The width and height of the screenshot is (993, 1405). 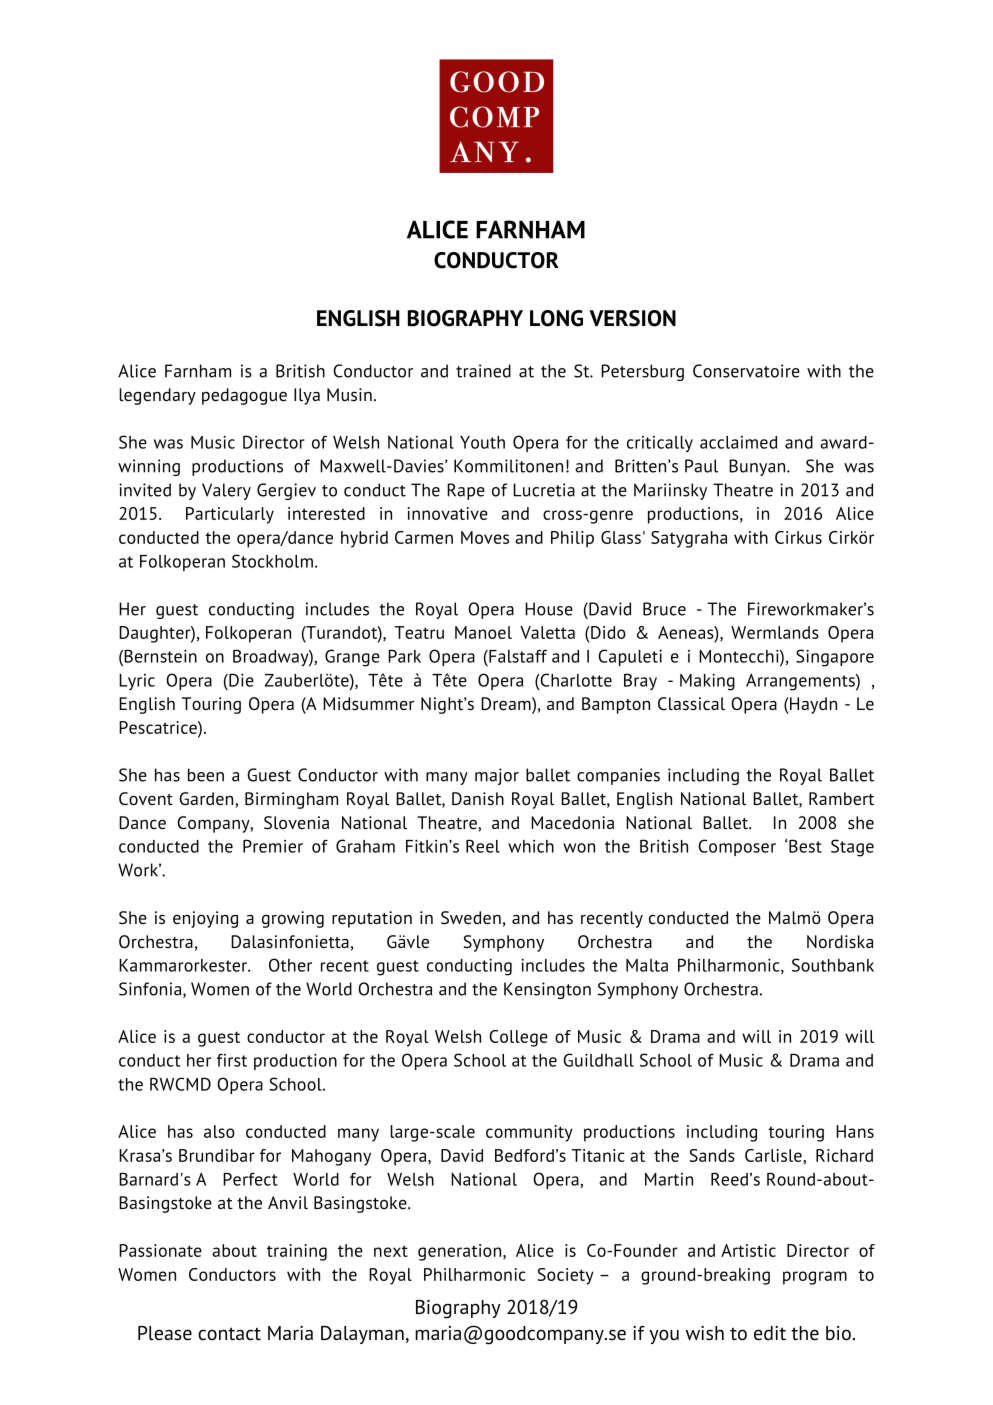 What do you see at coordinates (737, 847) in the screenshot?
I see `Composer` at bounding box center [737, 847].
